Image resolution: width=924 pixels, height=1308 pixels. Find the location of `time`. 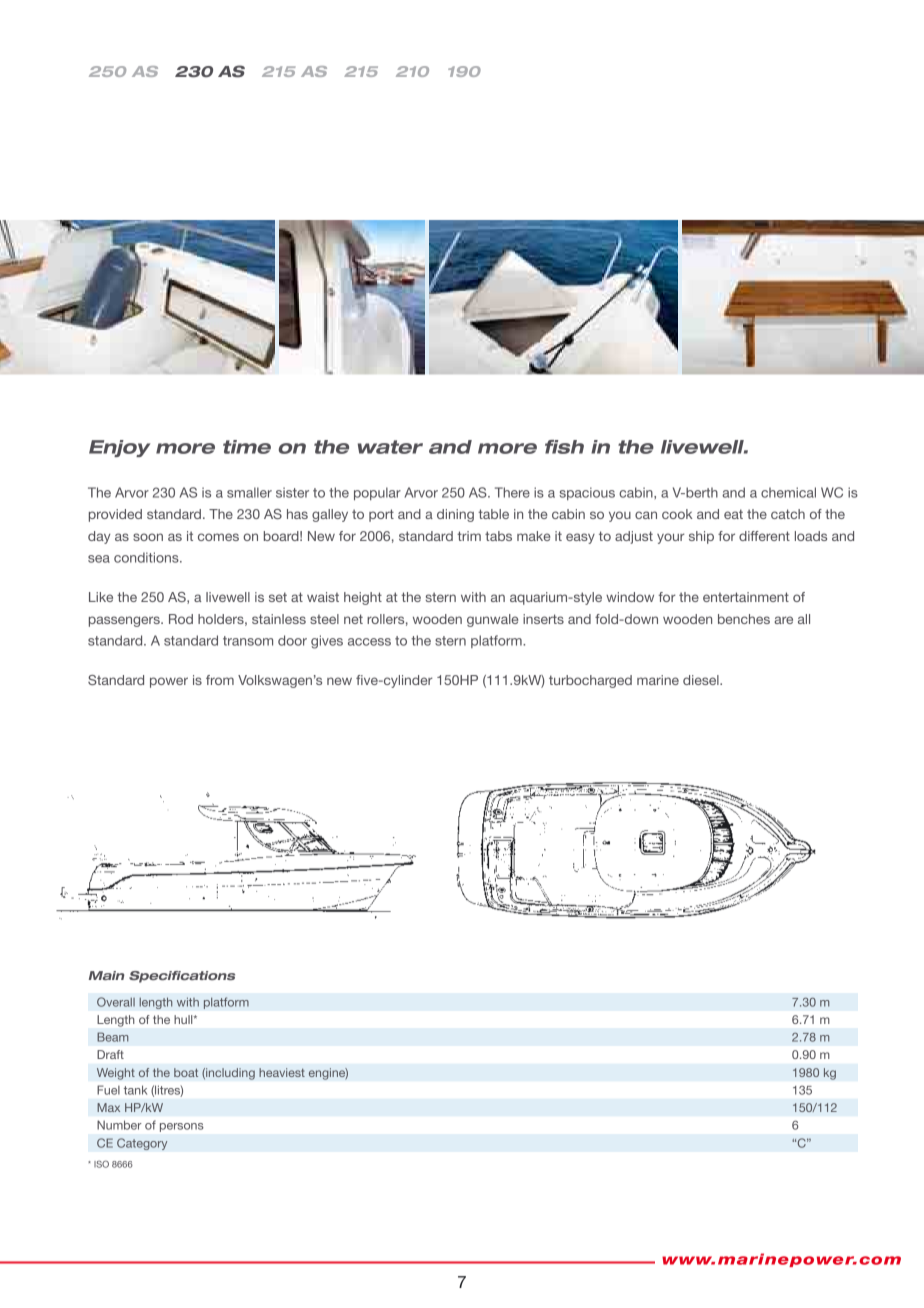

time is located at coordinates (247, 447).
